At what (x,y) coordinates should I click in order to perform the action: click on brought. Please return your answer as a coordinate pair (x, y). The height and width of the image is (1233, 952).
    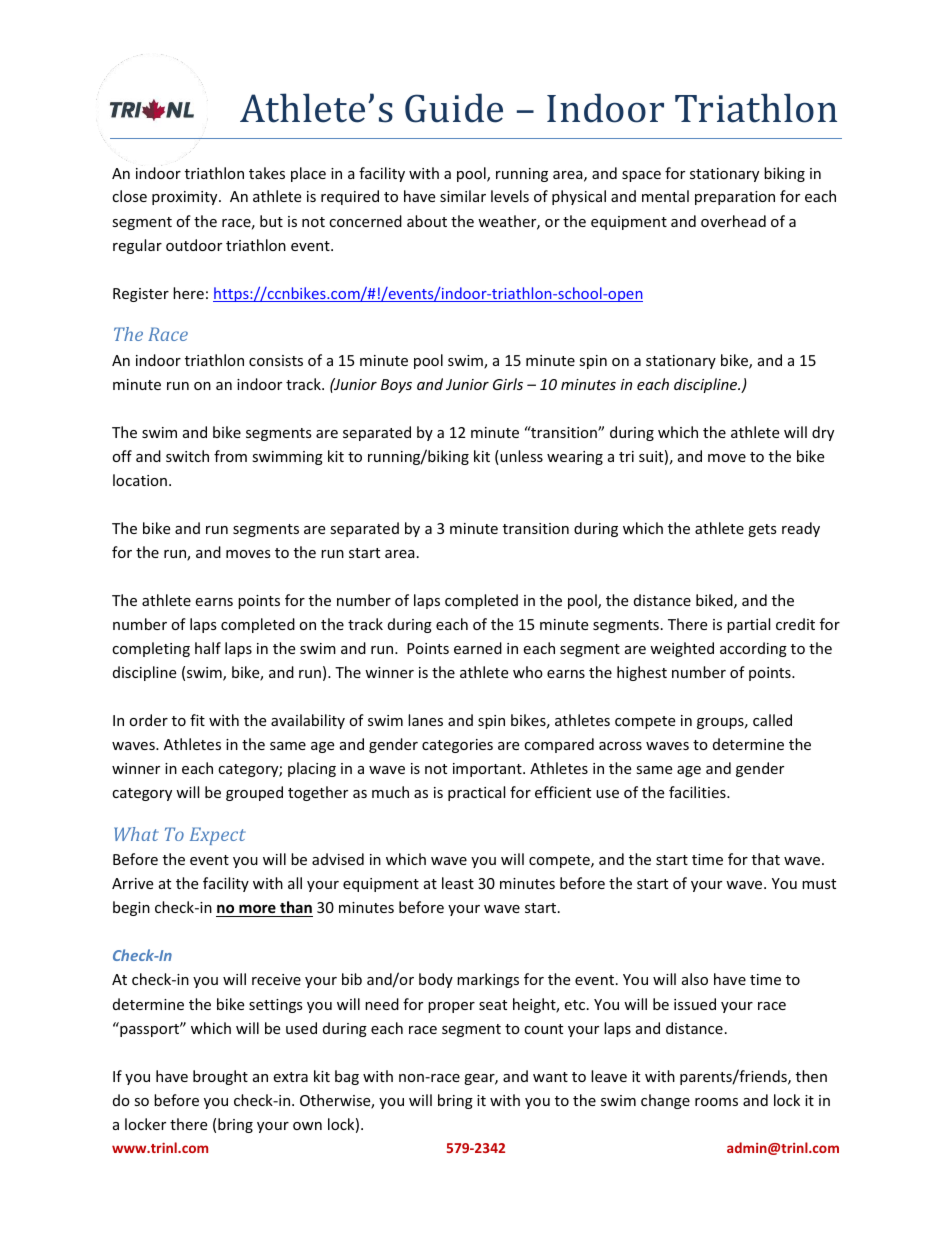
    Looking at the image, I should click on (220, 1077).
